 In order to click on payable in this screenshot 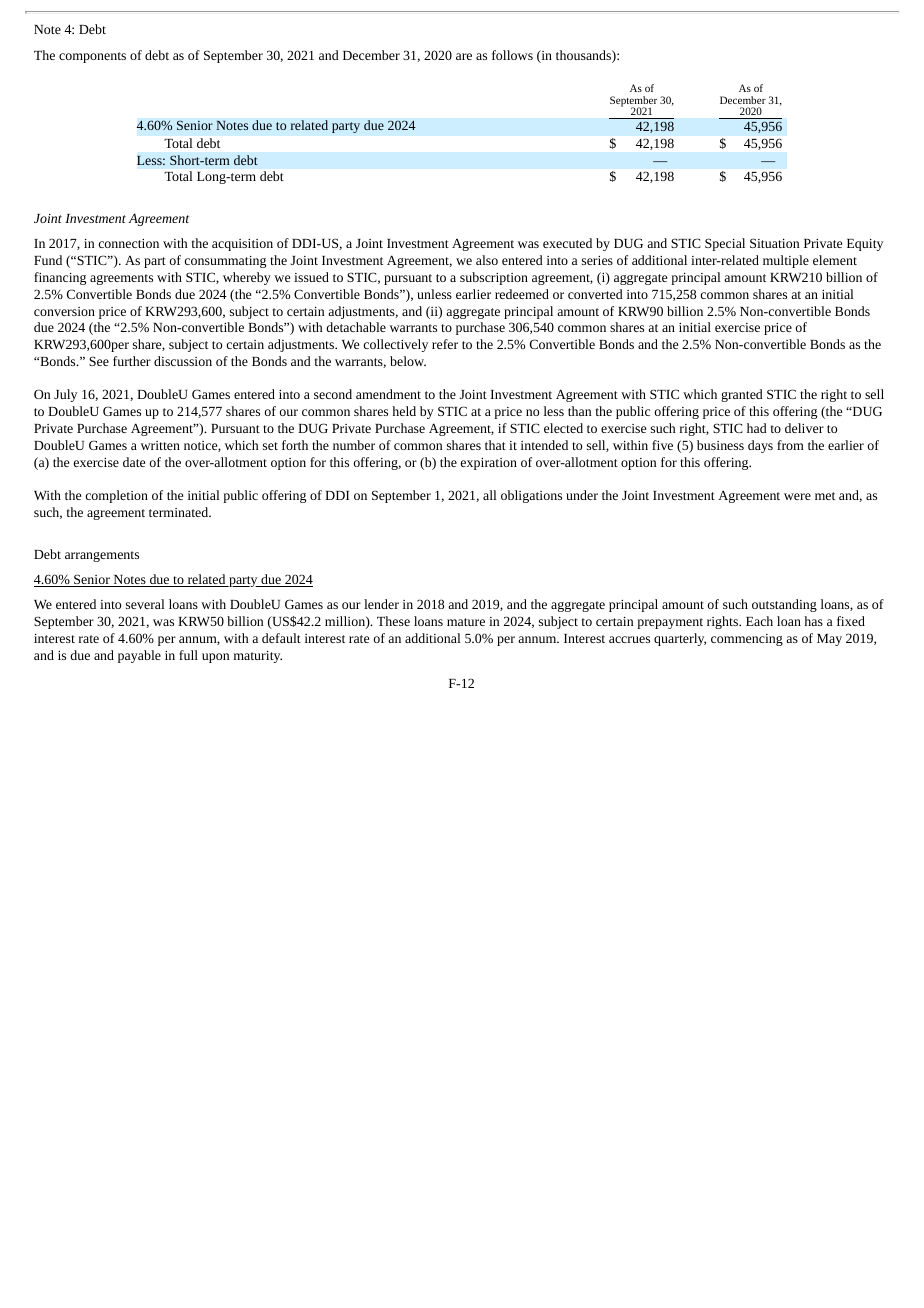, I will do `click(139, 656)`.
